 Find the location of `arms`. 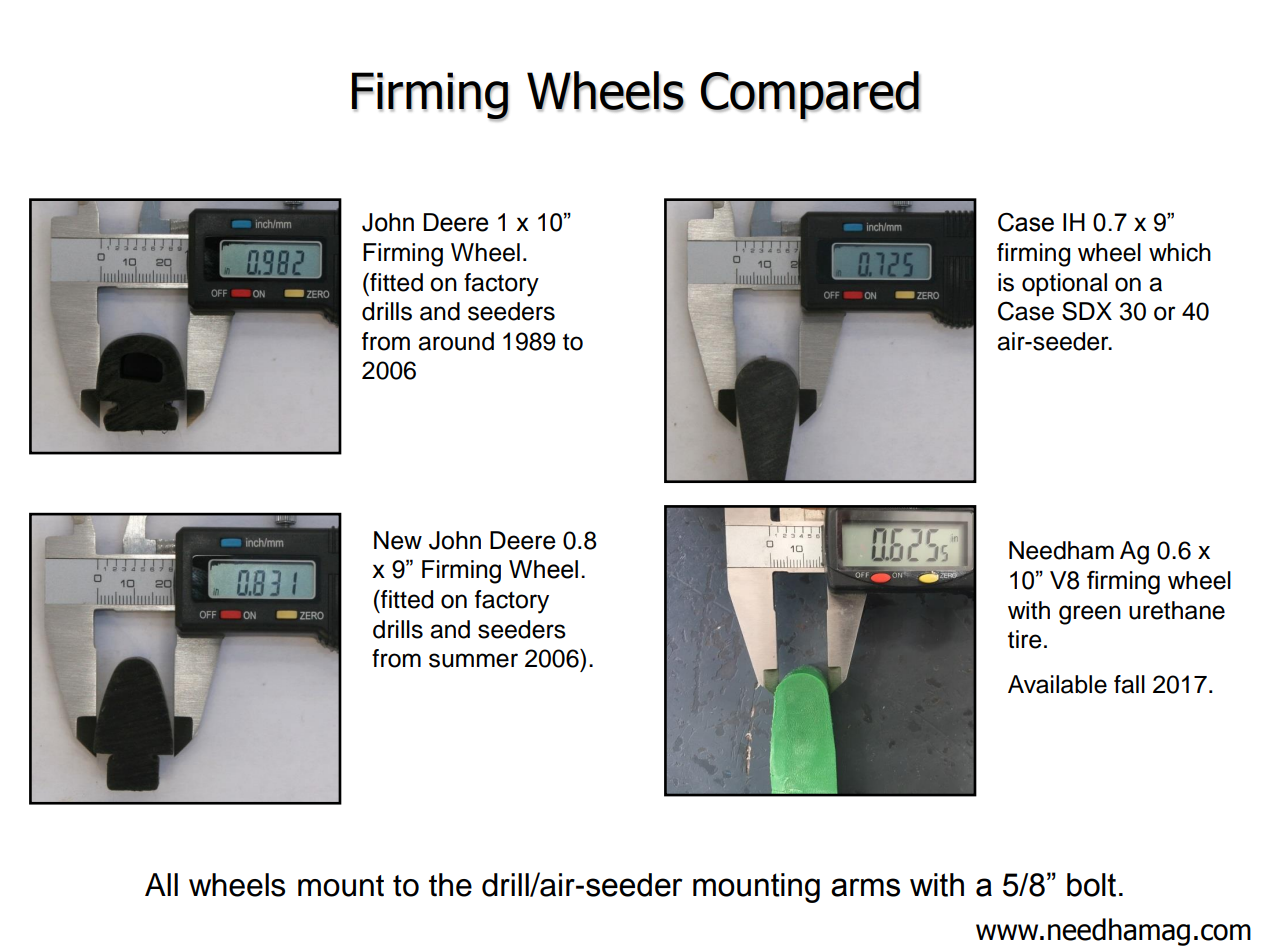

arms is located at coordinates (865, 887).
